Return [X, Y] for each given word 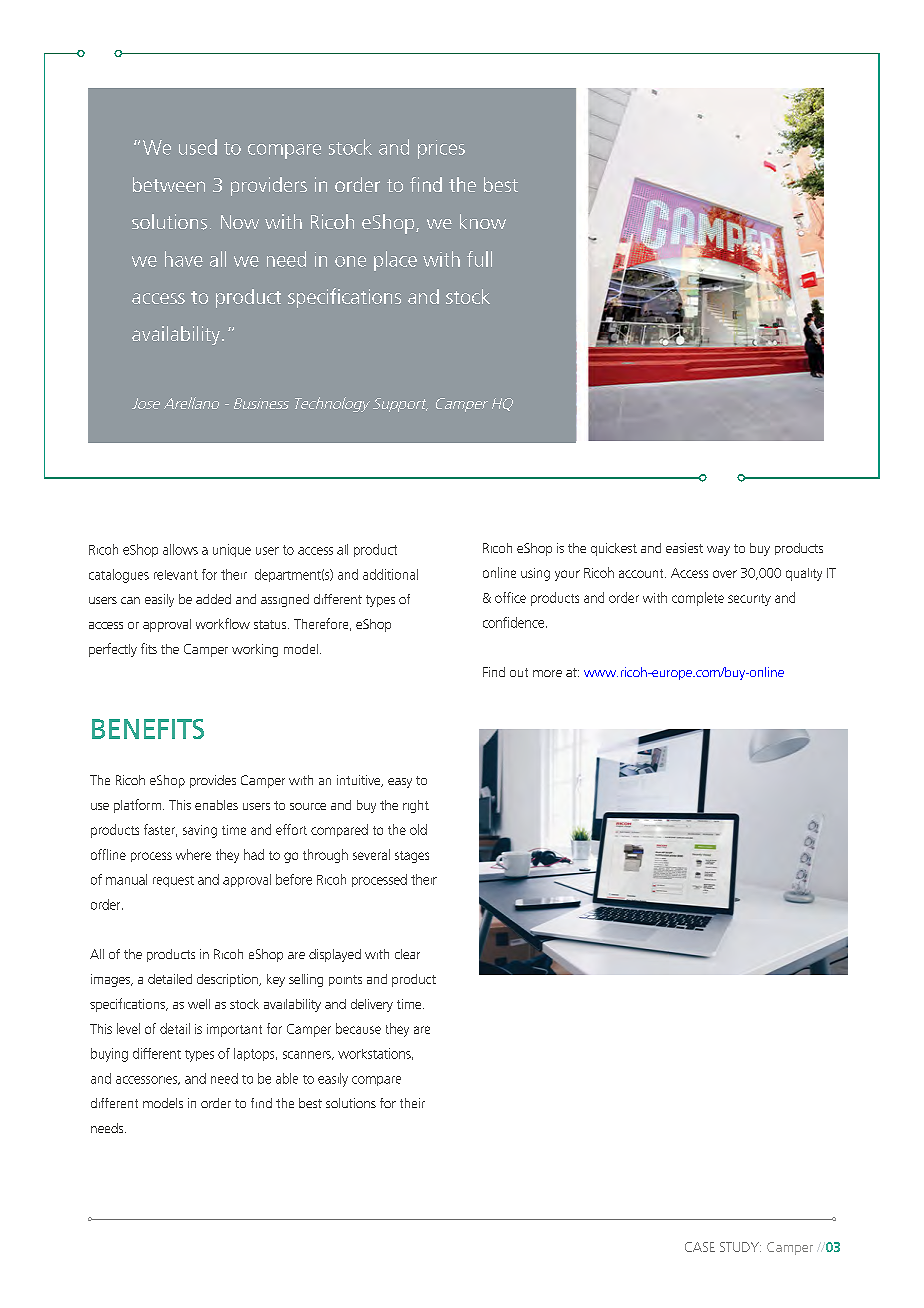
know [483, 221]
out [519, 672]
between [169, 184]
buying [109, 1055]
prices [441, 149]
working [255, 650]
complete [698, 599]
